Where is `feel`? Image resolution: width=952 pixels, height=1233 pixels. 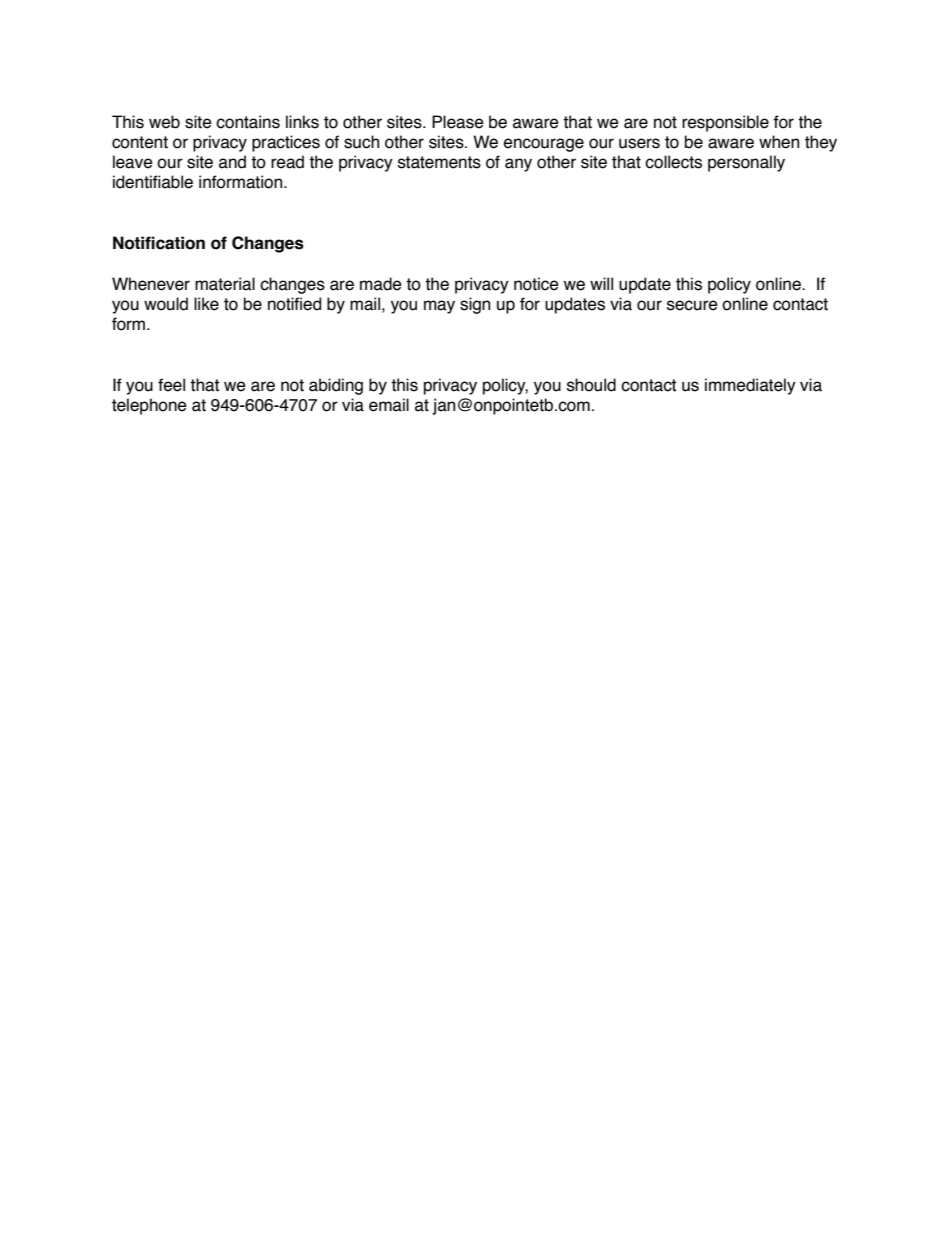 feel is located at coordinates (171, 385).
